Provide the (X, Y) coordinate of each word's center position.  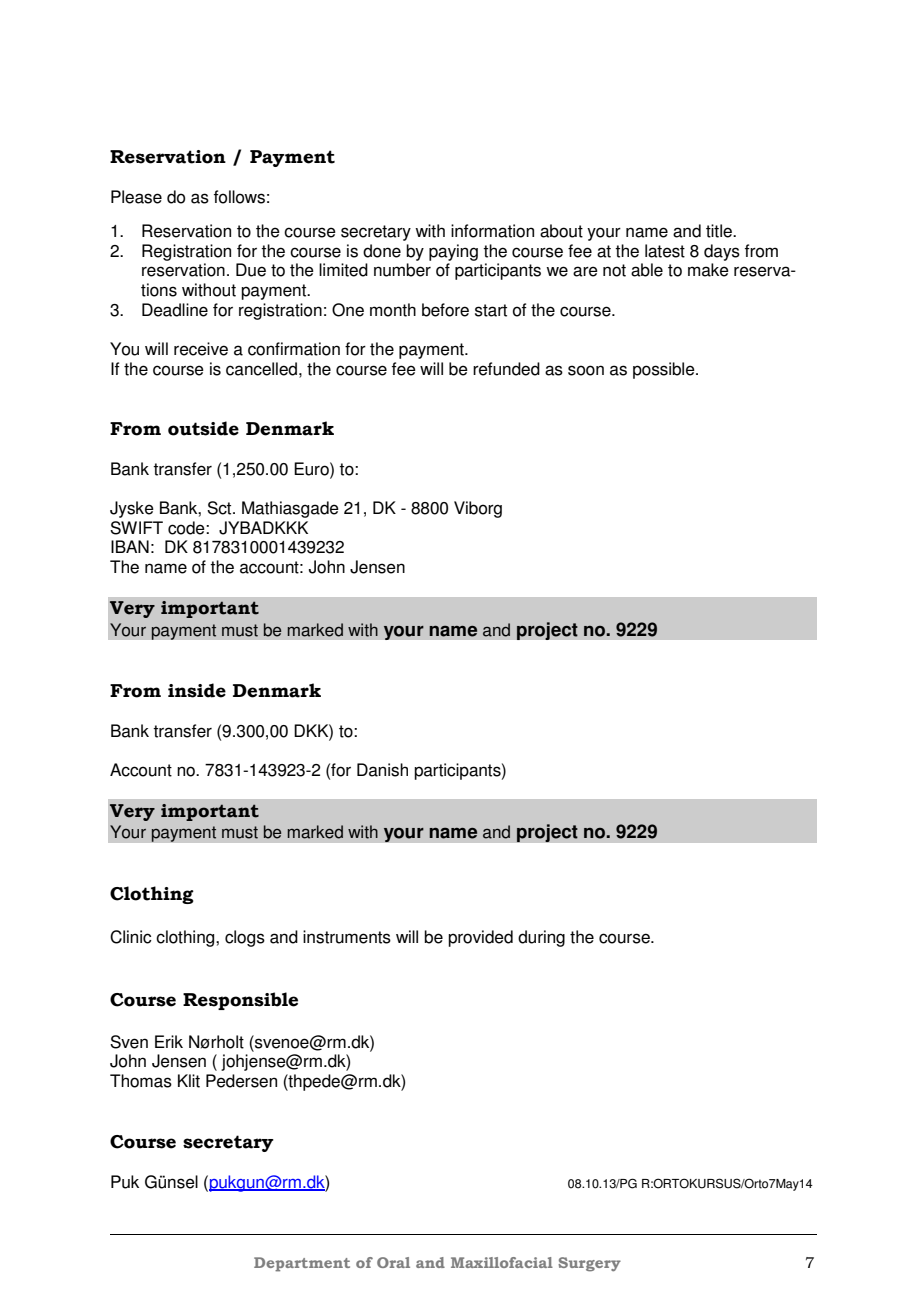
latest (665, 251)
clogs (245, 938)
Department (302, 1264)
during (541, 938)
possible (665, 370)
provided (480, 938)
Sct (220, 508)
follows (239, 197)
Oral (393, 1262)
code (187, 528)
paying (453, 252)
